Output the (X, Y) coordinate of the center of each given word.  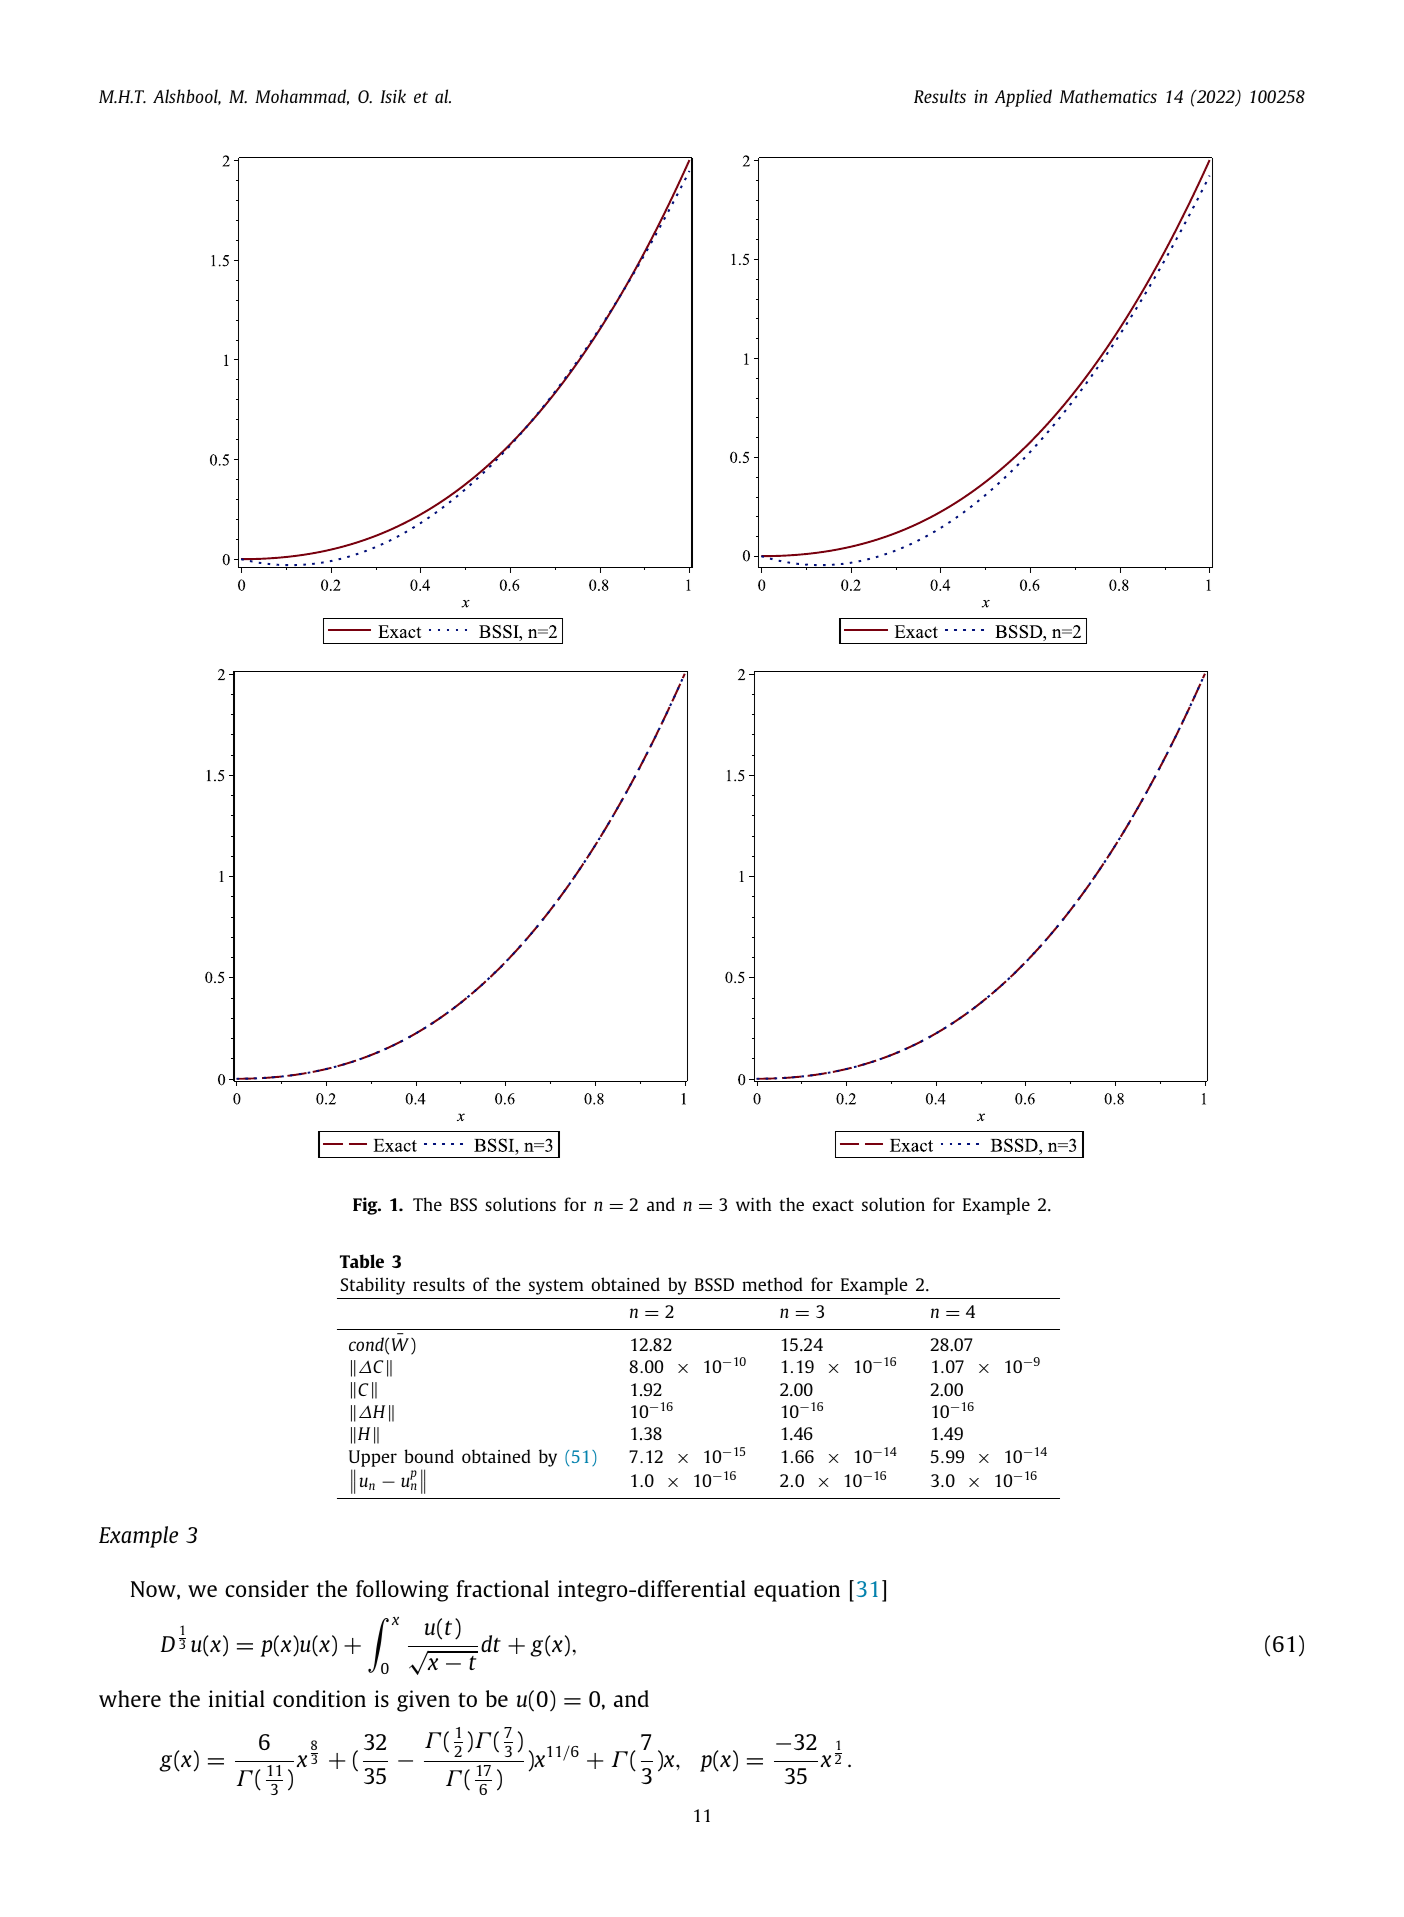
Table (362, 1261)
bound (429, 1456)
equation (797, 1591)
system (556, 1287)
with (753, 1204)
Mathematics (1108, 96)
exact (833, 1205)
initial (237, 1698)
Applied (1023, 98)
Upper (373, 1460)
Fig (366, 1206)
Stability (372, 1286)
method (772, 1284)
